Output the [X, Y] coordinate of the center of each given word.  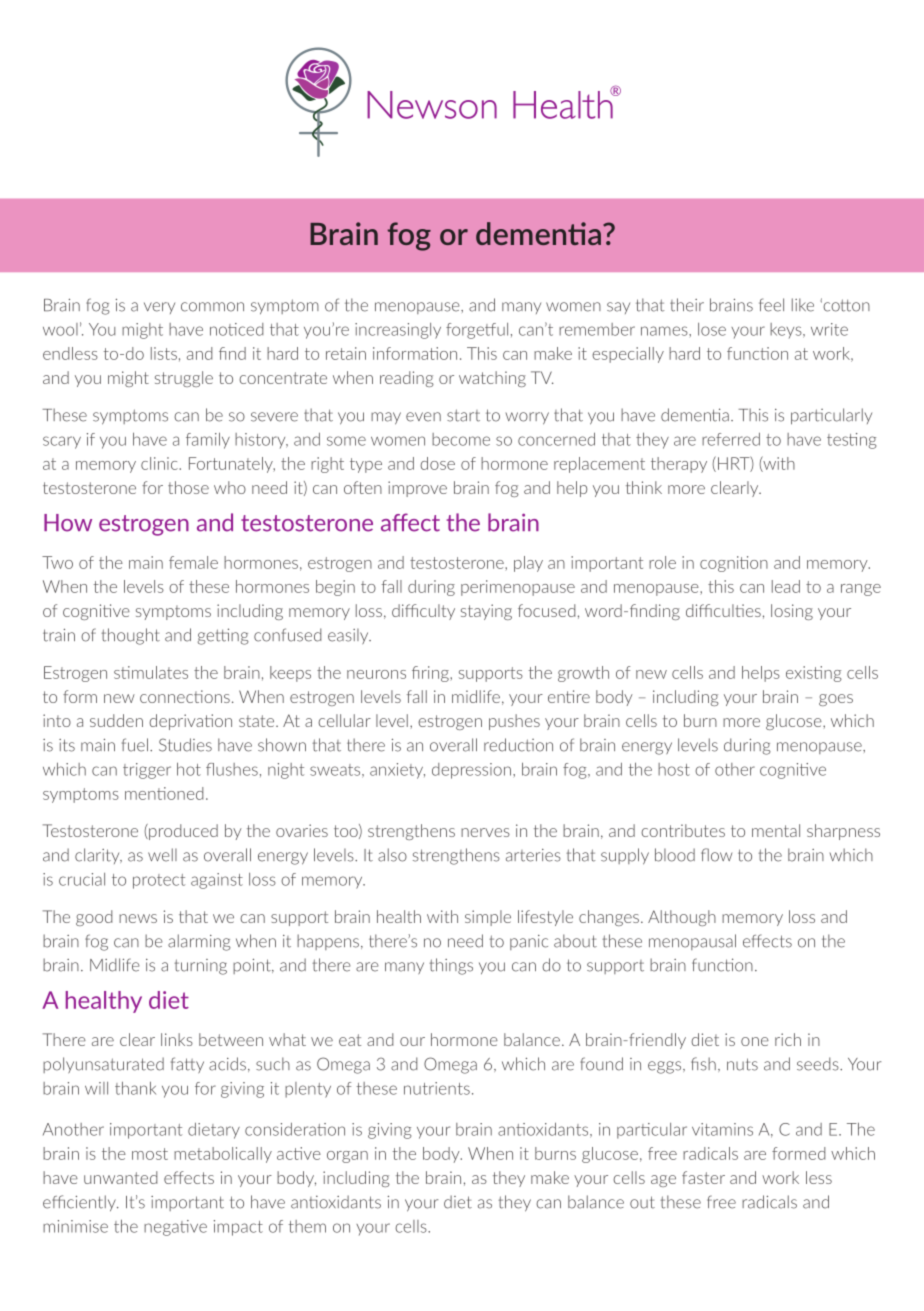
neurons [376, 674]
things [451, 966]
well [162, 855]
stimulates [151, 672]
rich [788, 1039]
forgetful [477, 331]
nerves [485, 832]
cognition [734, 564]
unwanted [120, 1177]
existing [814, 674]
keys [787, 331]
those [188, 487]
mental [776, 830]
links [177, 1039]
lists [164, 353]
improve [417, 489]
